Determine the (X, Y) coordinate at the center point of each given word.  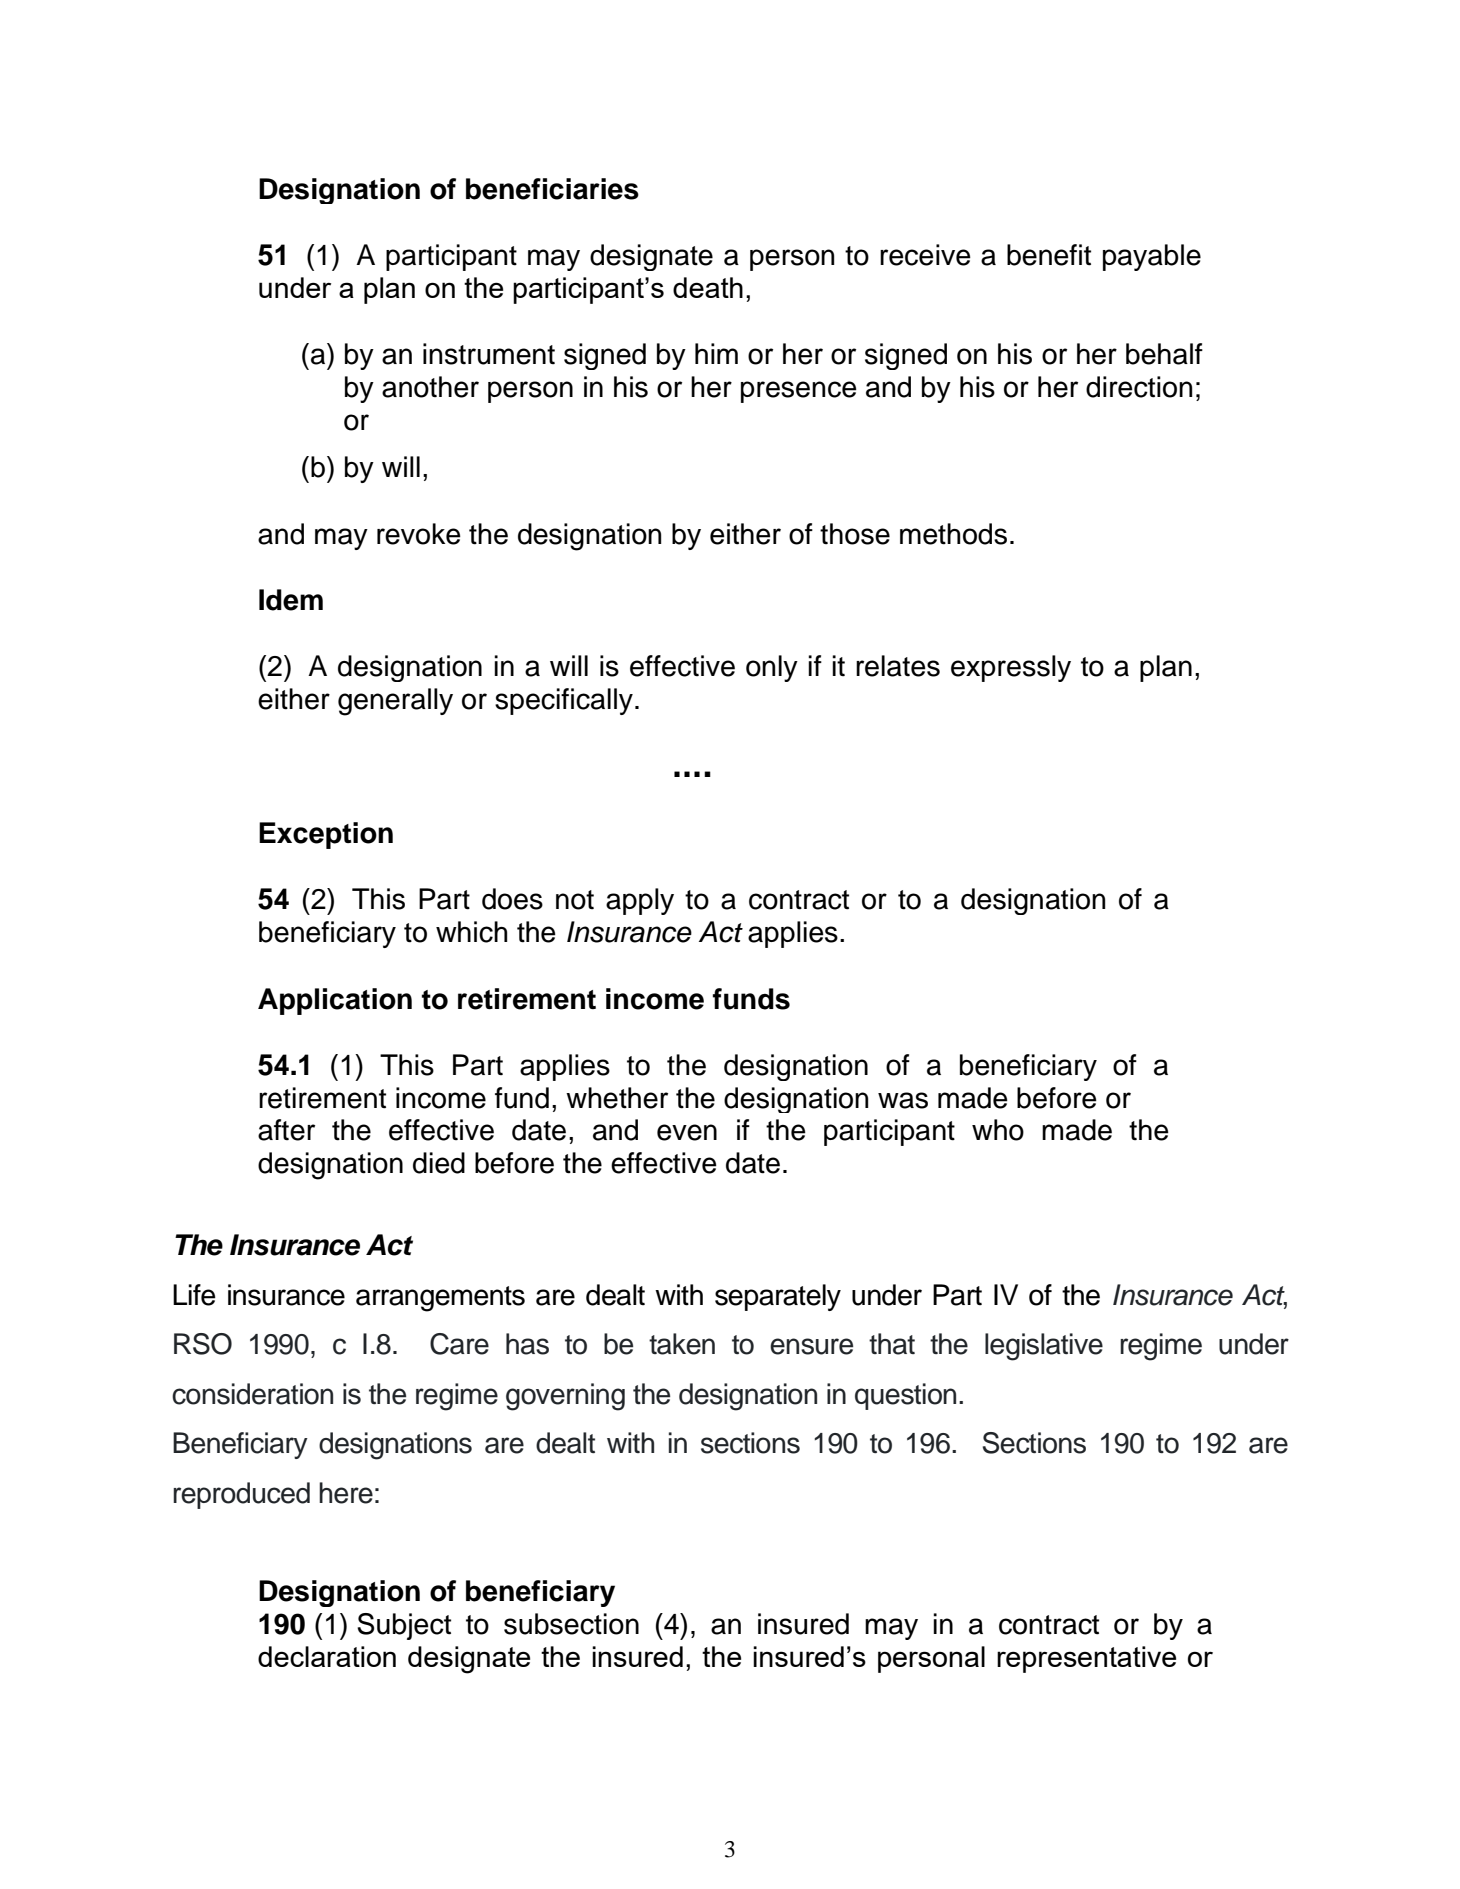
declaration (327, 1656)
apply (640, 901)
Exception (326, 835)
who (998, 1130)
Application (335, 1001)
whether (617, 1098)
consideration (252, 1394)
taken (682, 1344)
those (855, 534)
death (708, 287)
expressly (1011, 668)
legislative (1044, 1347)
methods (953, 534)
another (430, 387)
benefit (1049, 255)
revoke (419, 534)
